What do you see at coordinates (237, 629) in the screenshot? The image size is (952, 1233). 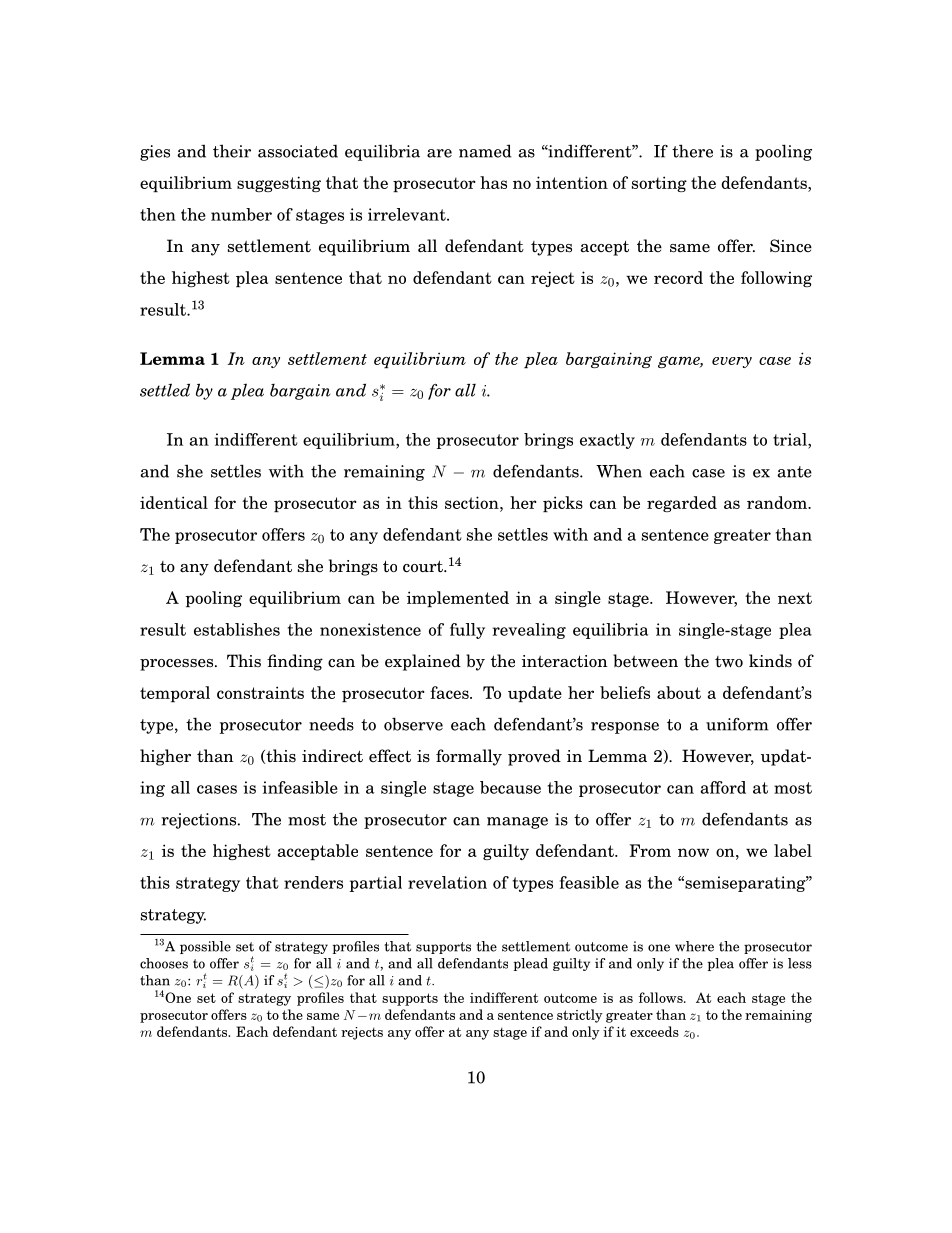 I see `establishes` at bounding box center [237, 629].
